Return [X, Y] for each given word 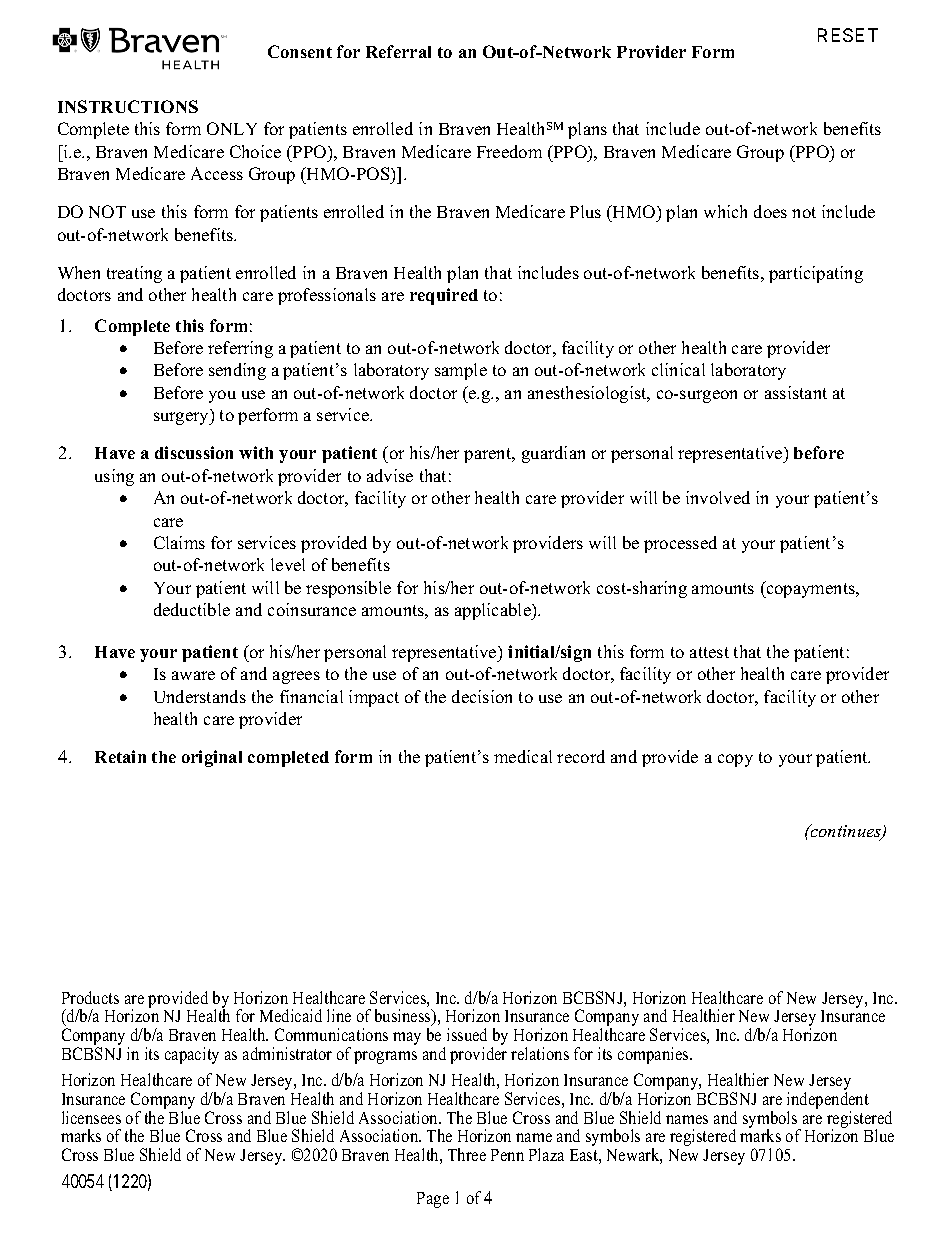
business [404, 1017]
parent [489, 455]
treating [134, 274]
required [444, 296]
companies [654, 1055]
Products [90, 997]
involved [718, 497]
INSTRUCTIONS [128, 106]
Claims [179, 542]
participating [816, 274]
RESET [848, 35]
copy [735, 760]
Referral [398, 51]
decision [482, 696]
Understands [200, 696]
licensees [91, 1117]
